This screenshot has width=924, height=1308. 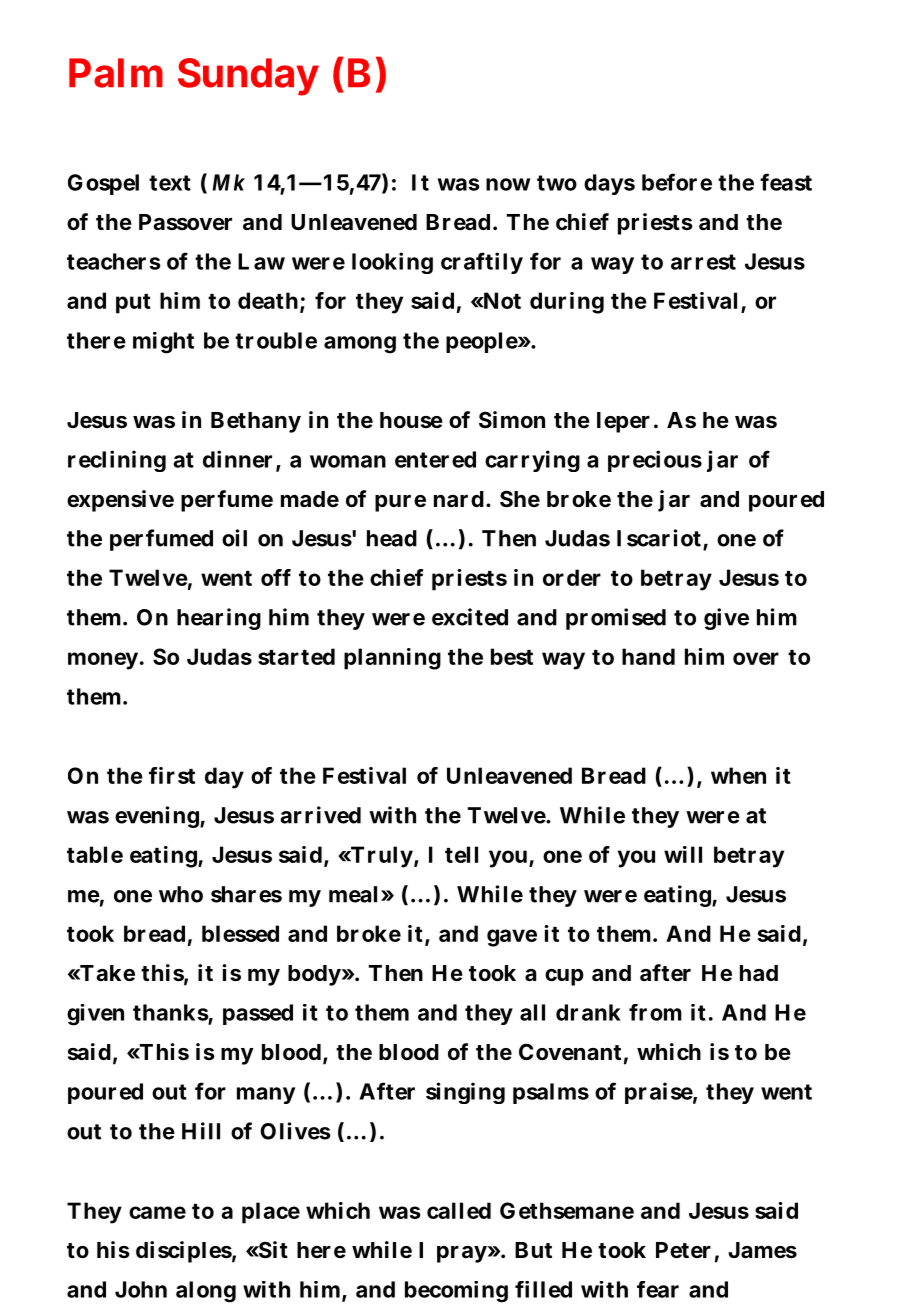 I want to click on text, so click(x=170, y=183).
